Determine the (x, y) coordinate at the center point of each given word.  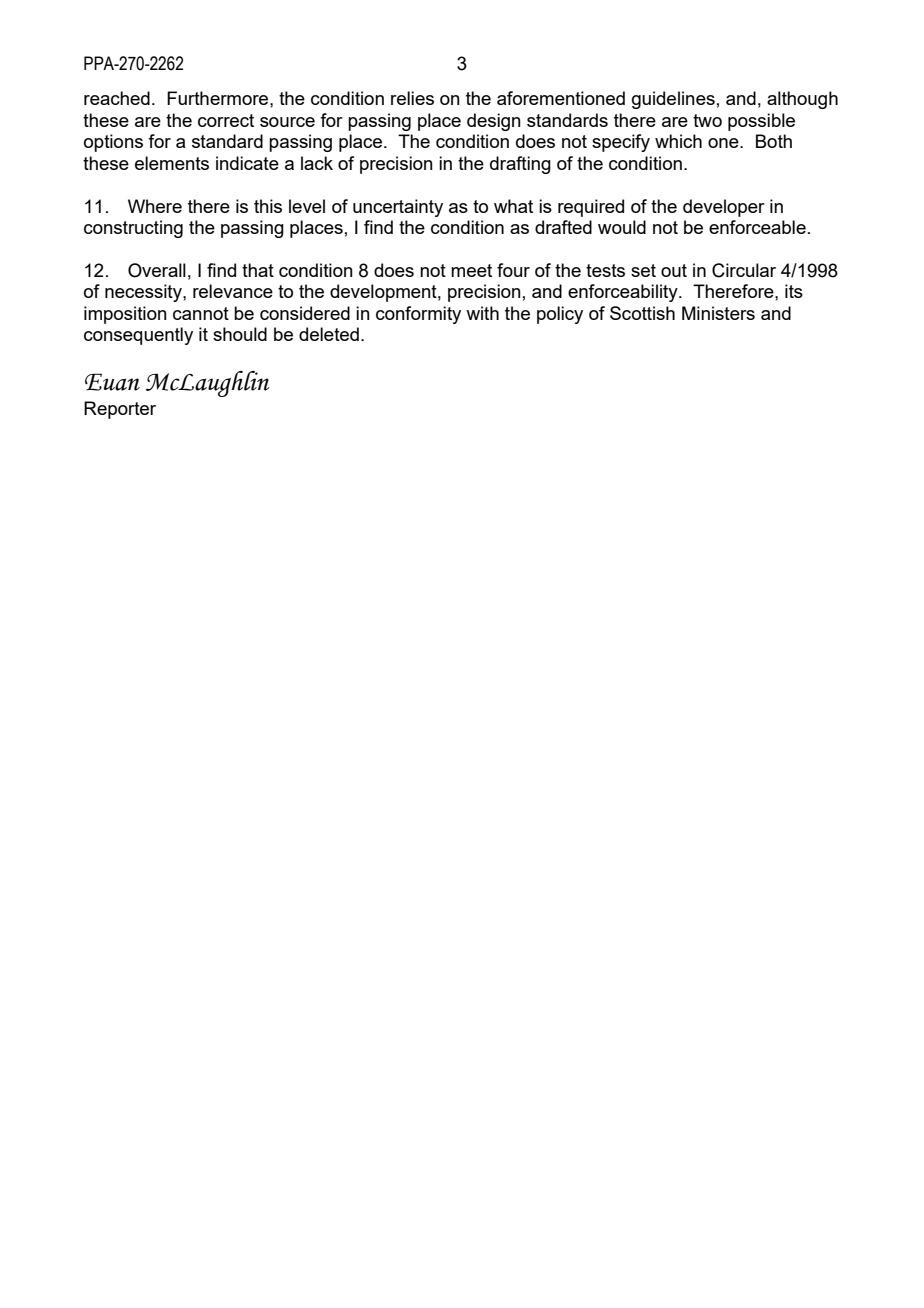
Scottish (642, 313)
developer (724, 208)
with (482, 313)
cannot (201, 313)
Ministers (718, 313)
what (513, 206)
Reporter (120, 410)
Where (155, 206)
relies (412, 98)
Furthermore (219, 98)
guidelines (673, 100)
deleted (329, 334)
